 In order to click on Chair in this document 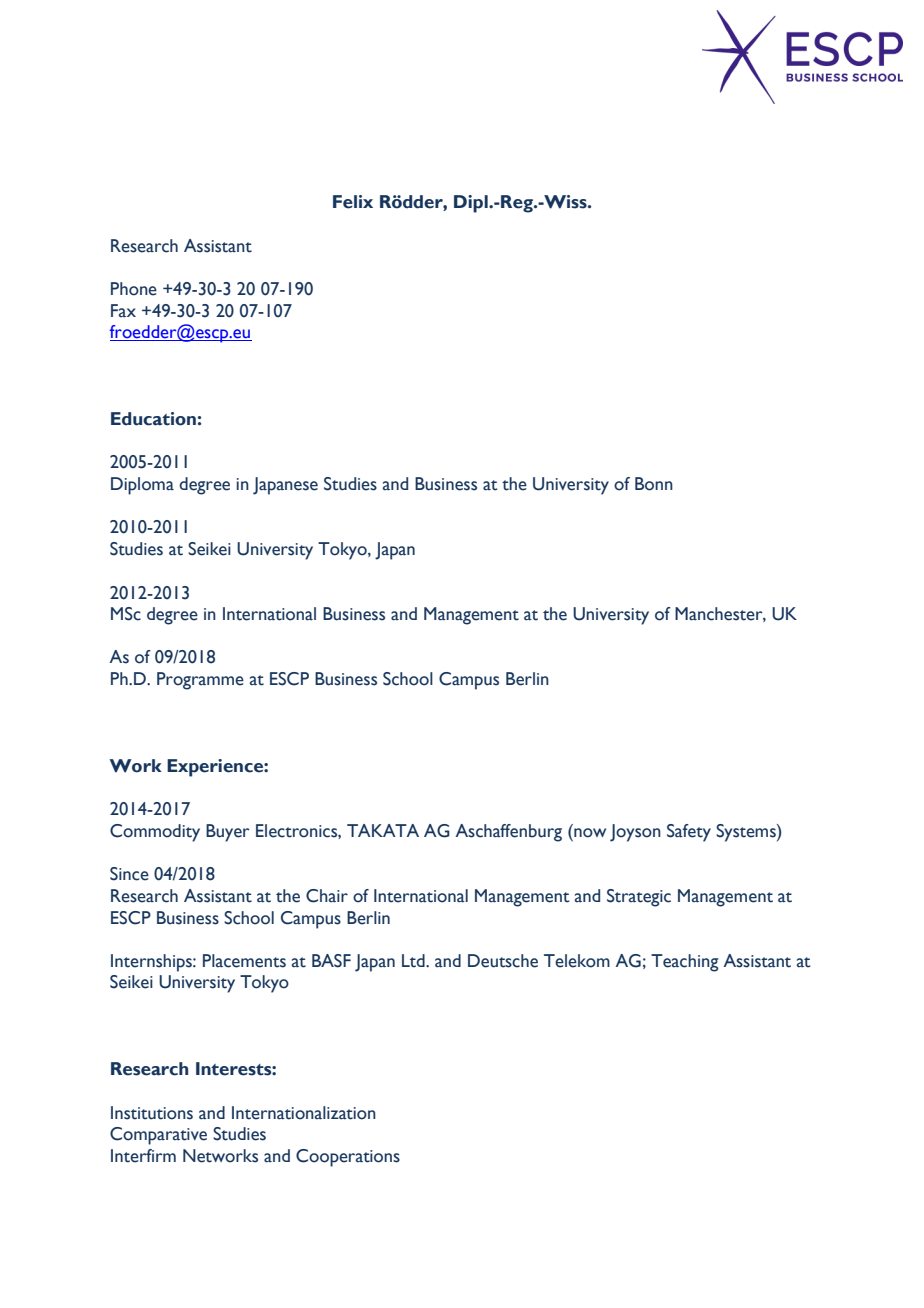, I will do `click(327, 896)`.
